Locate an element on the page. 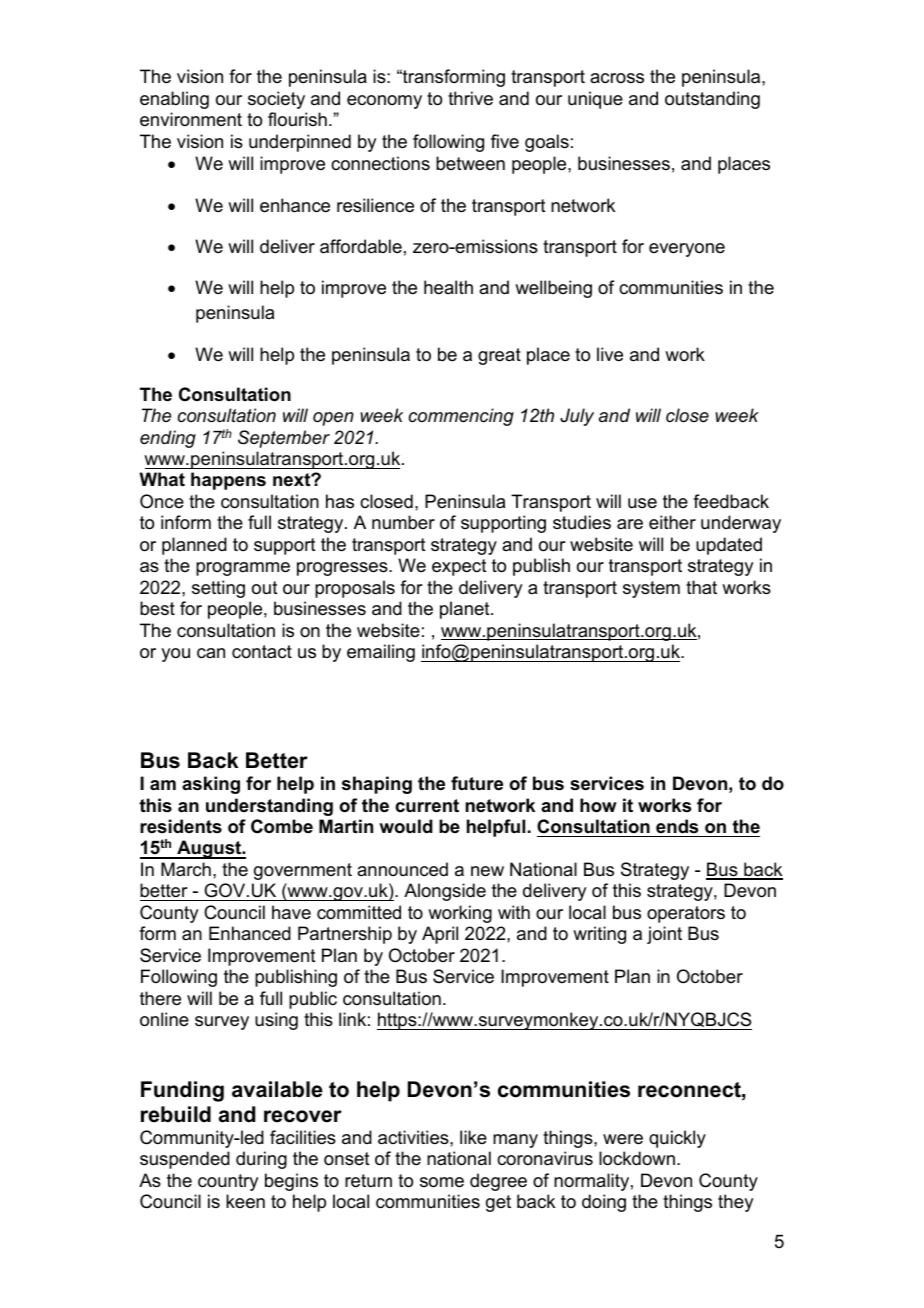 Image resolution: width=924 pixels, height=1308 pixels. commencing is located at coordinates (461, 417).
